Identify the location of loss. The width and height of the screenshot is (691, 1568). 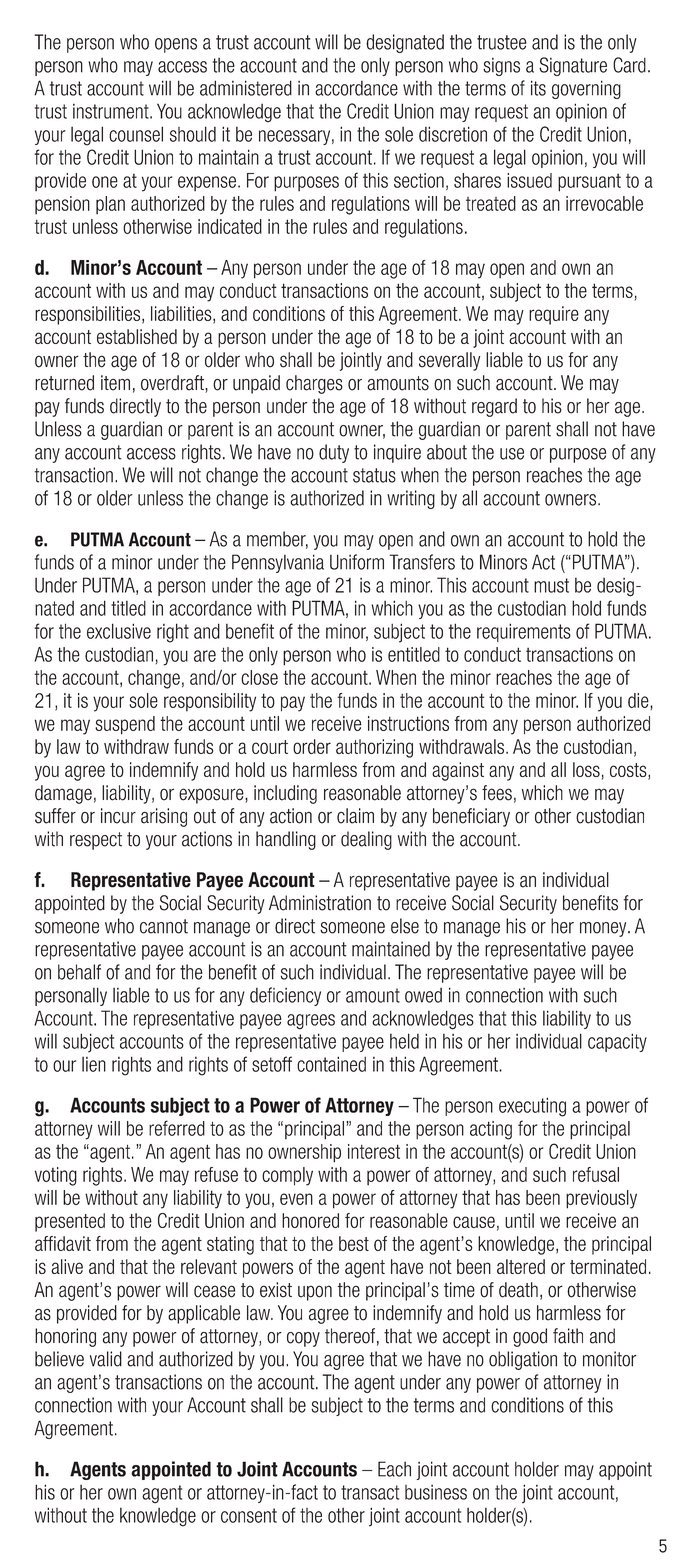
(587, 771).
